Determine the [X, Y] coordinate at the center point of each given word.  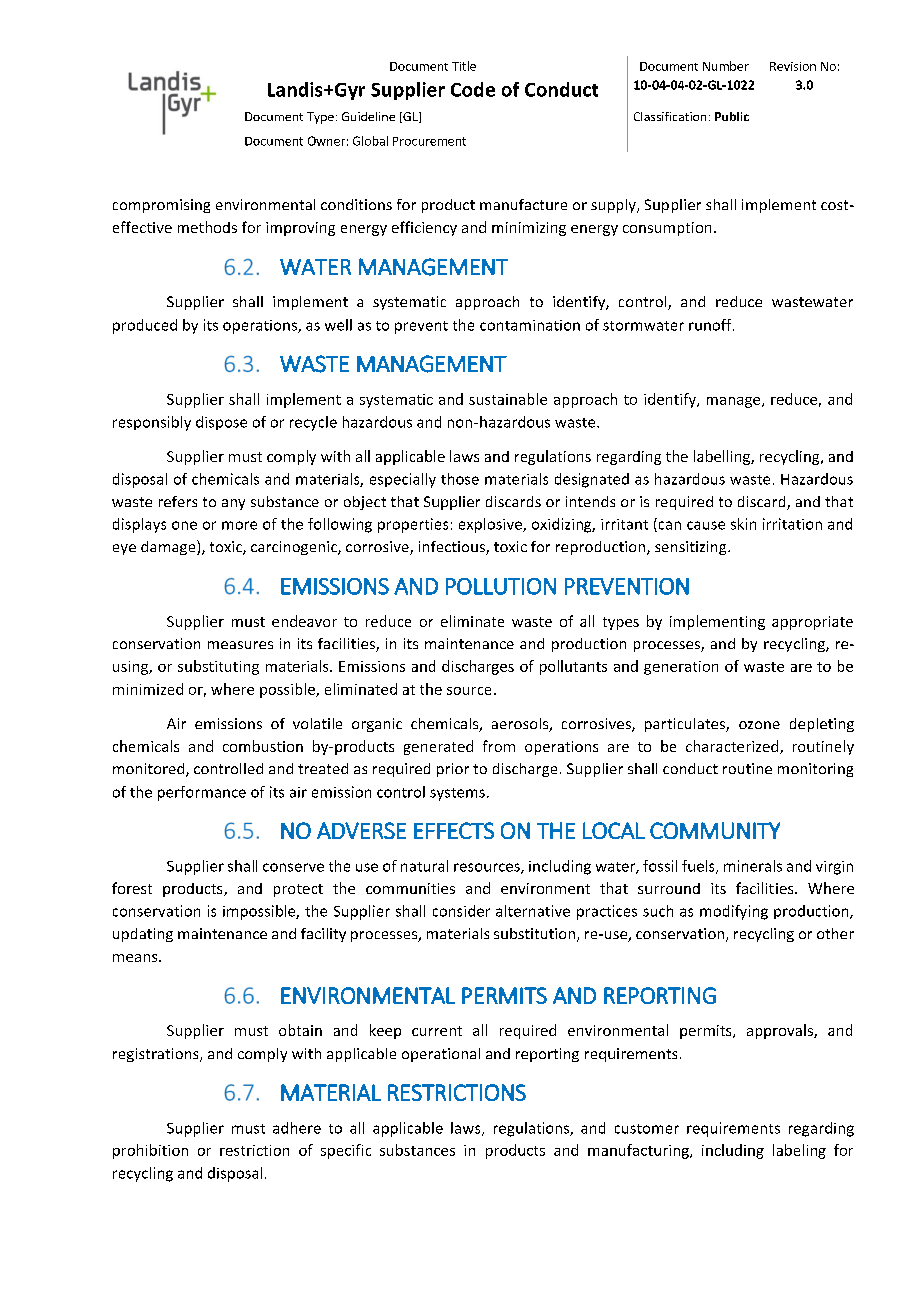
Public [732, 116]
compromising [161, 206]
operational [441, 1055]
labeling [799, 1151]
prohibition [150, 1151]
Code [473, 89]
